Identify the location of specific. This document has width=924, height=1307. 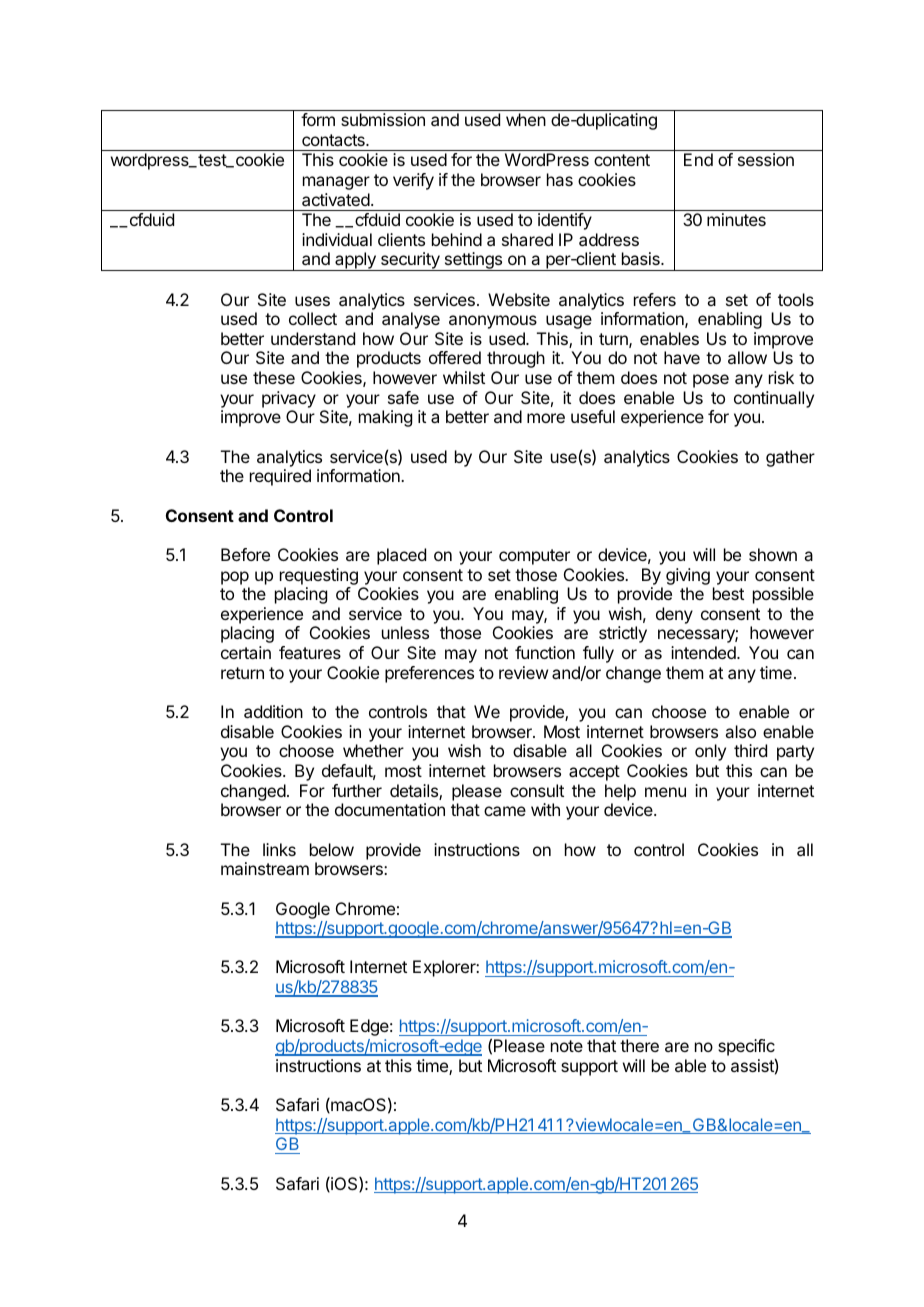
(747, 1049).
